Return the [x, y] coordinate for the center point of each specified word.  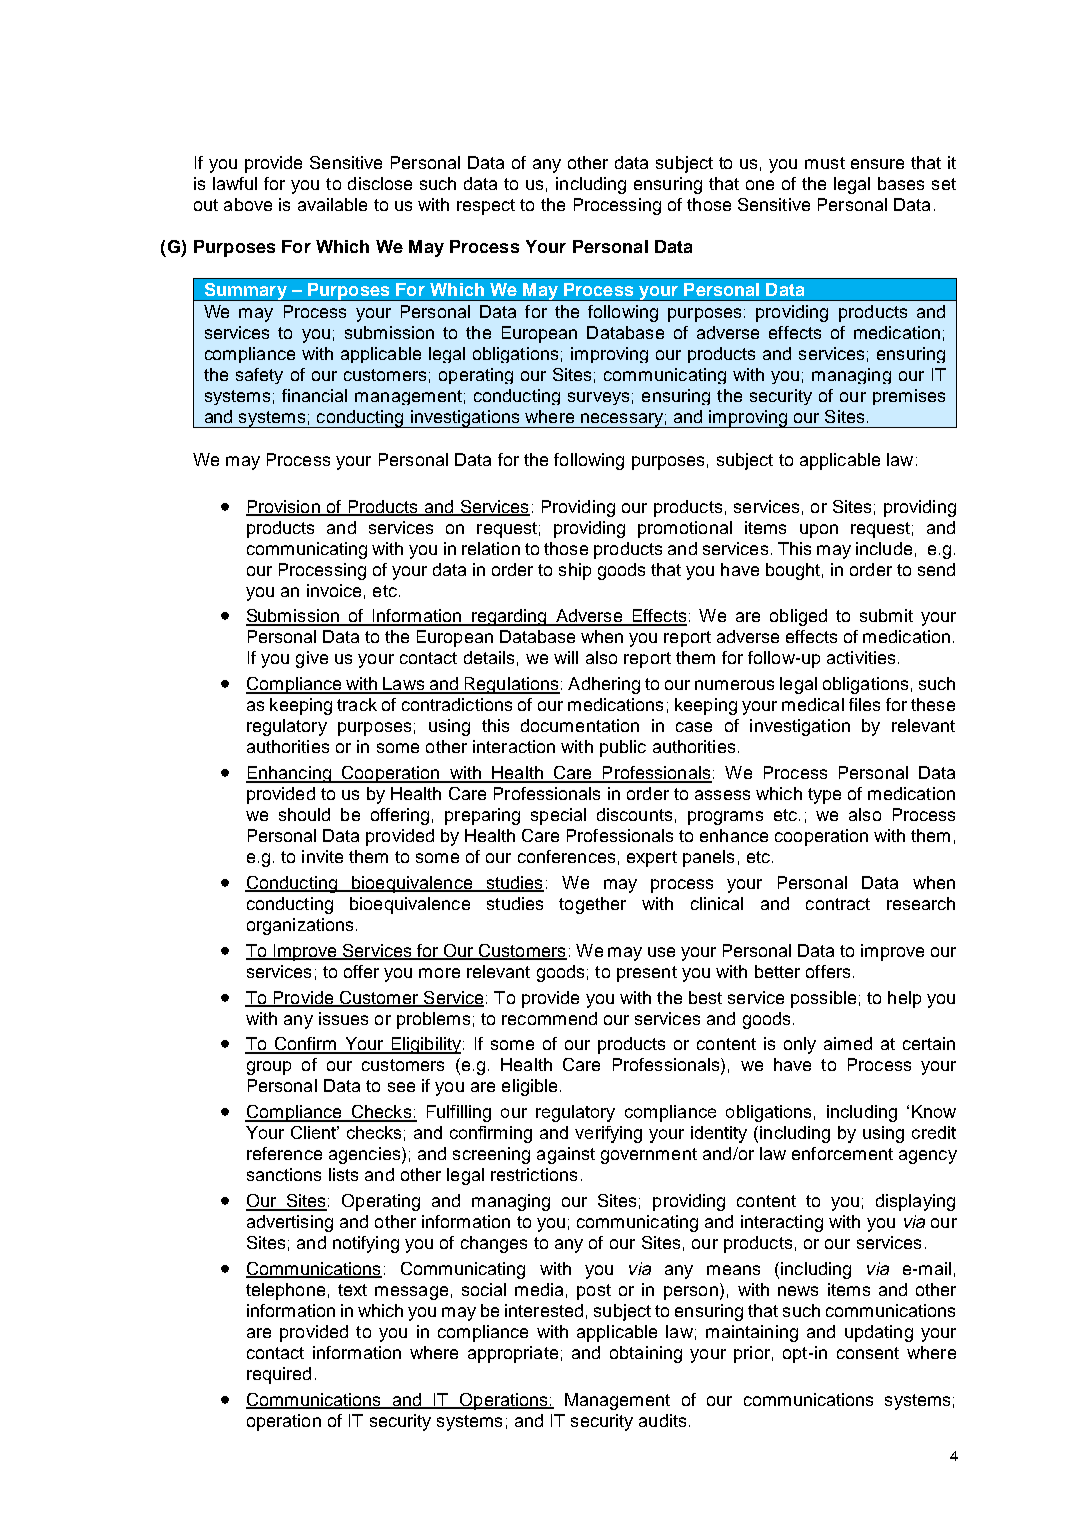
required [279, 1375]
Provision [284, 507]
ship [575, 571]
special [558, 816]
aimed [848, 1043]
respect [486, 207]
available [332, 204]
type [824, 796]
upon [819, 531]
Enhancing [289, 774]
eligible [529, 1087]
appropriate [513, 1354]
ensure [877, 164]
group [269, 1068]
